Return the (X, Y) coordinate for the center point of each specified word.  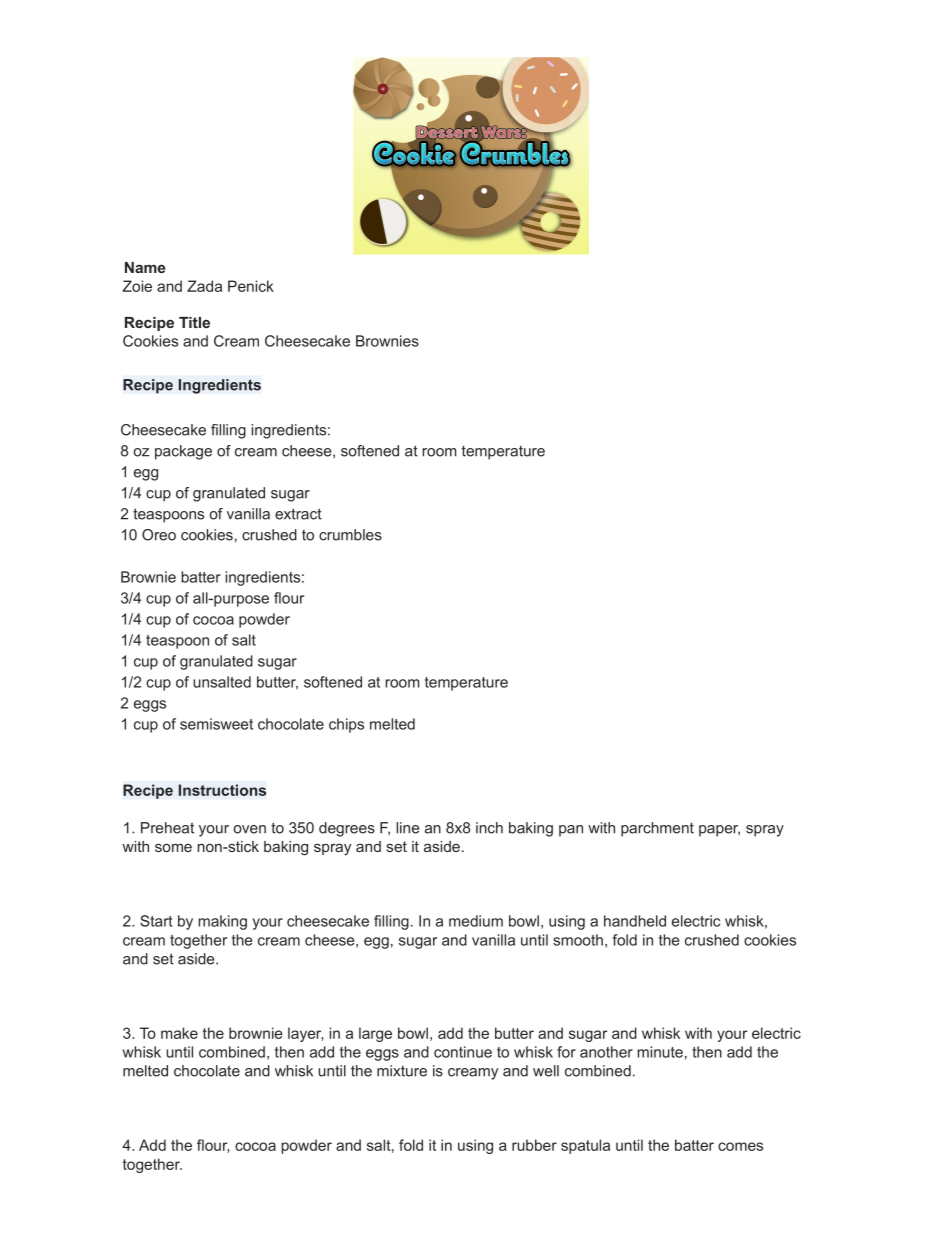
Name (145, 267)
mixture (402, 1071)
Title (194, 322)
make (179, 1033)
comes (740, 1146)
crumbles (350, 535)
